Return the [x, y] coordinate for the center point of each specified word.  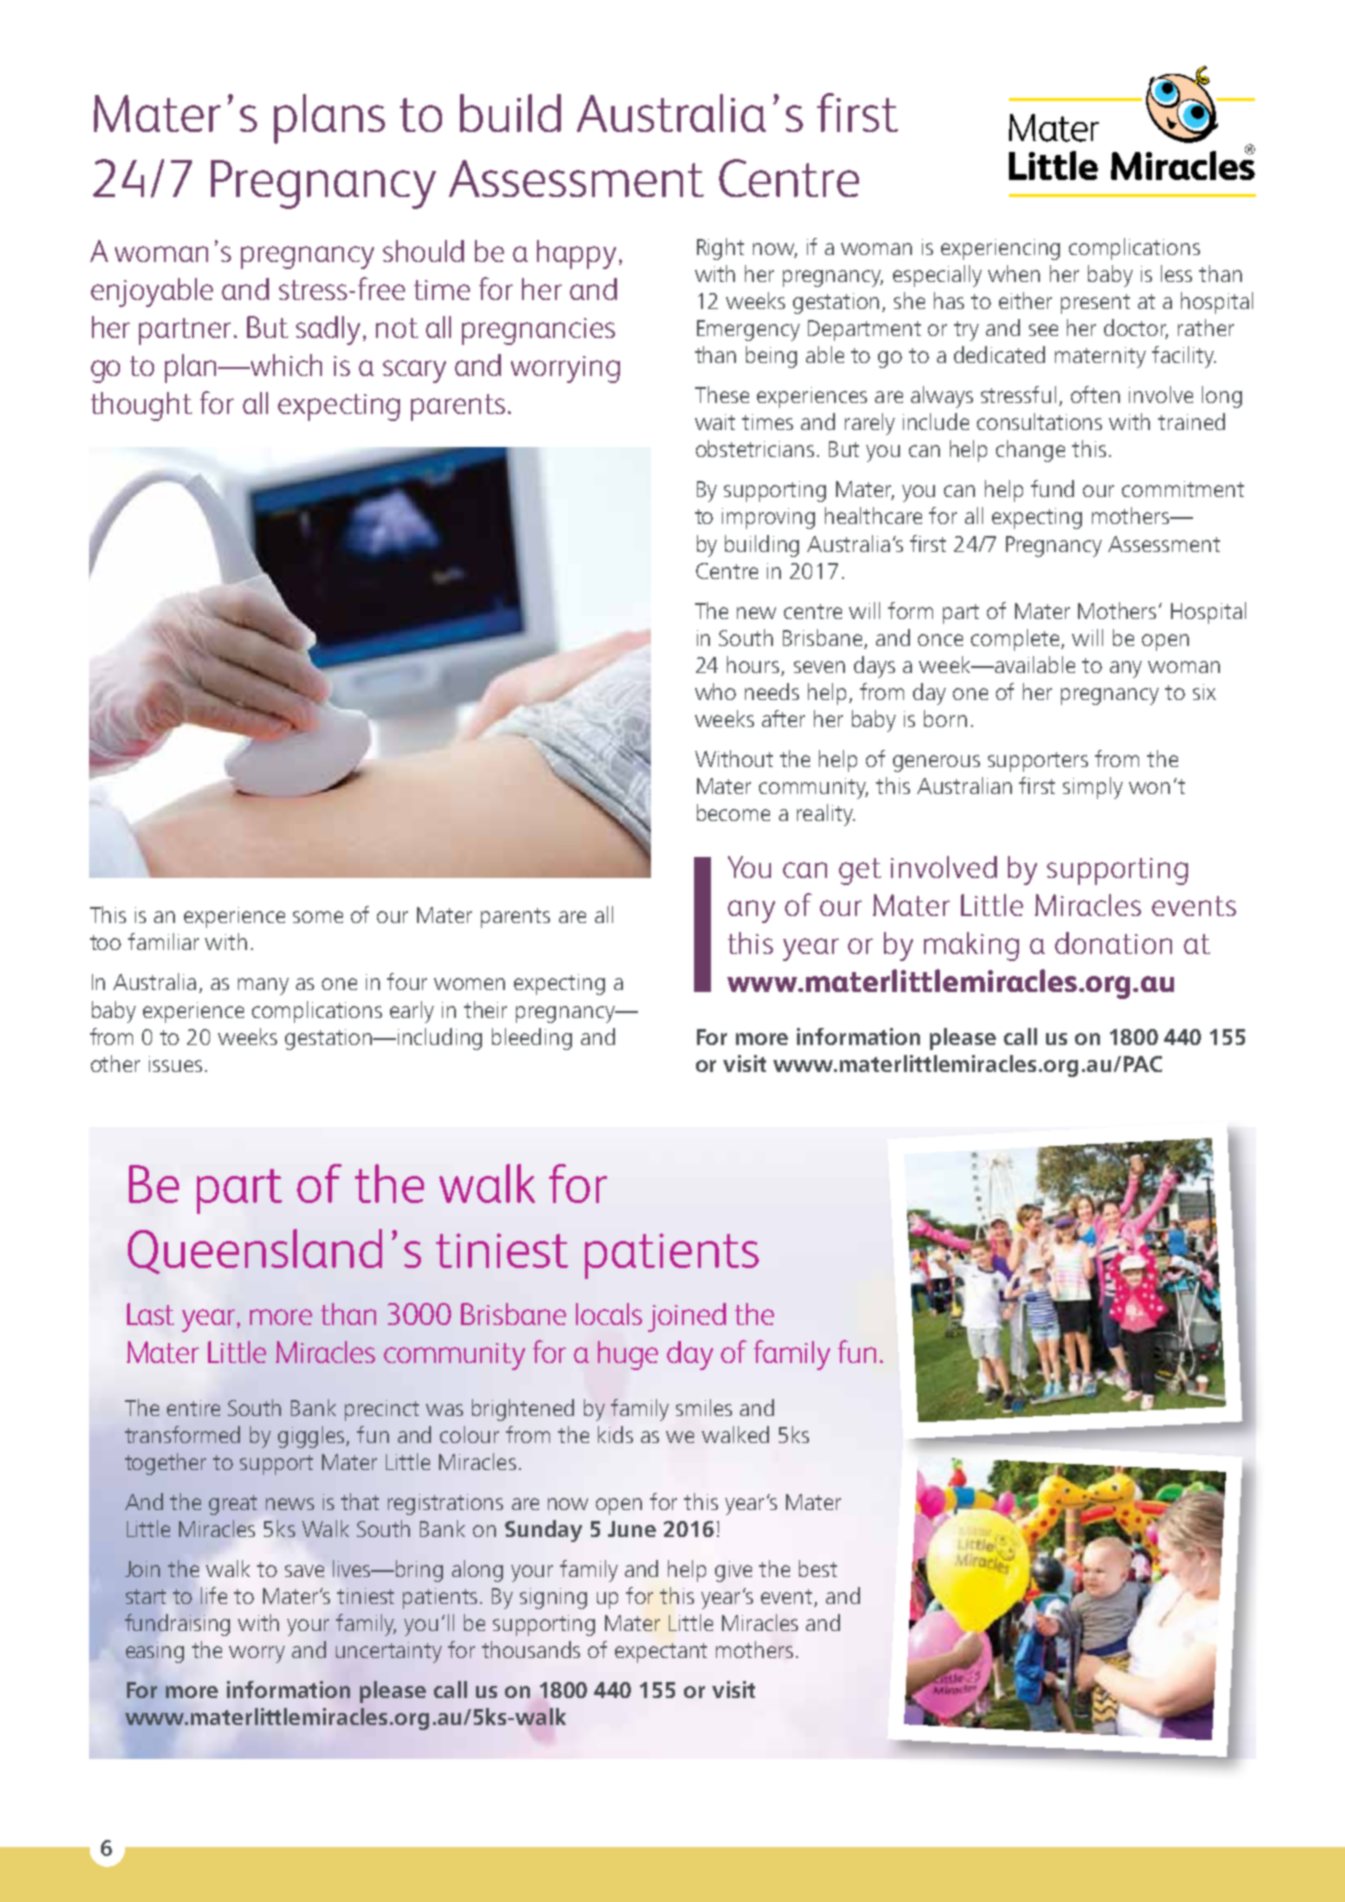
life [214, 1595]
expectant [661, 1653]
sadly [330, 330]
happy [576, 254]
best [818, 1568]
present [1095, 304]
